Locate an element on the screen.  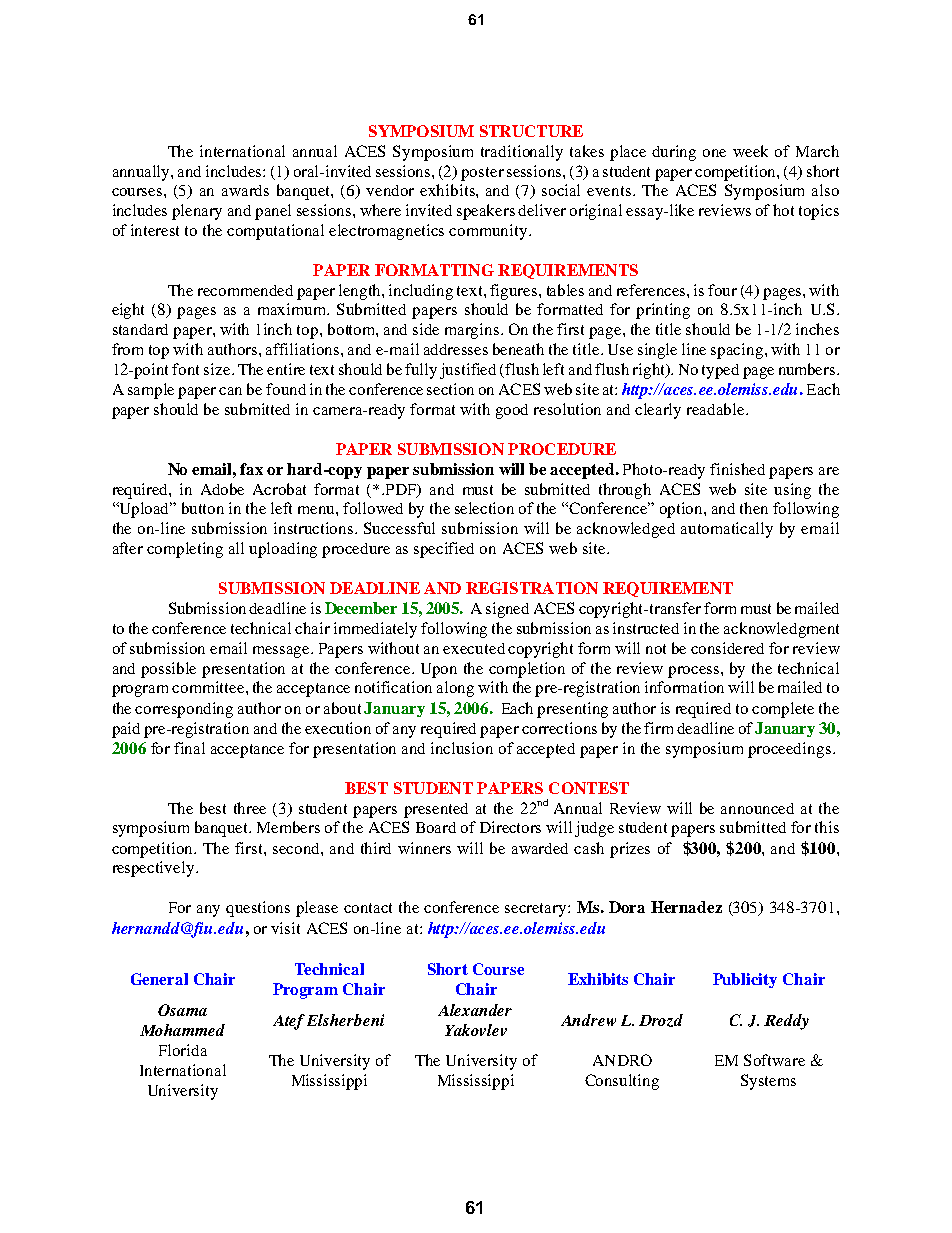
typed is located at coordinates (720, 371).
